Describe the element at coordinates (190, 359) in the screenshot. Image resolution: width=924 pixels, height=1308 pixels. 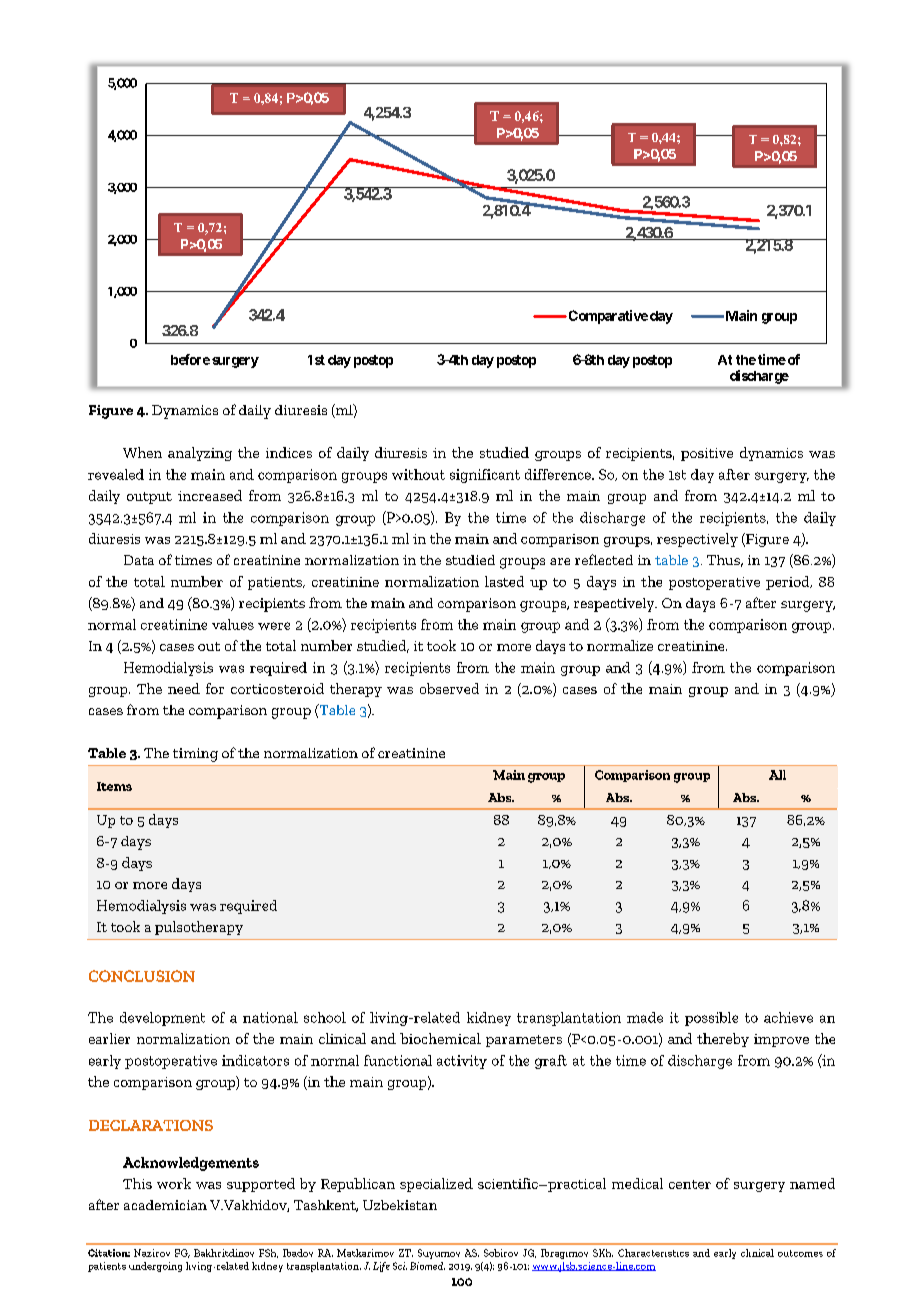
I see `before` at that location.
